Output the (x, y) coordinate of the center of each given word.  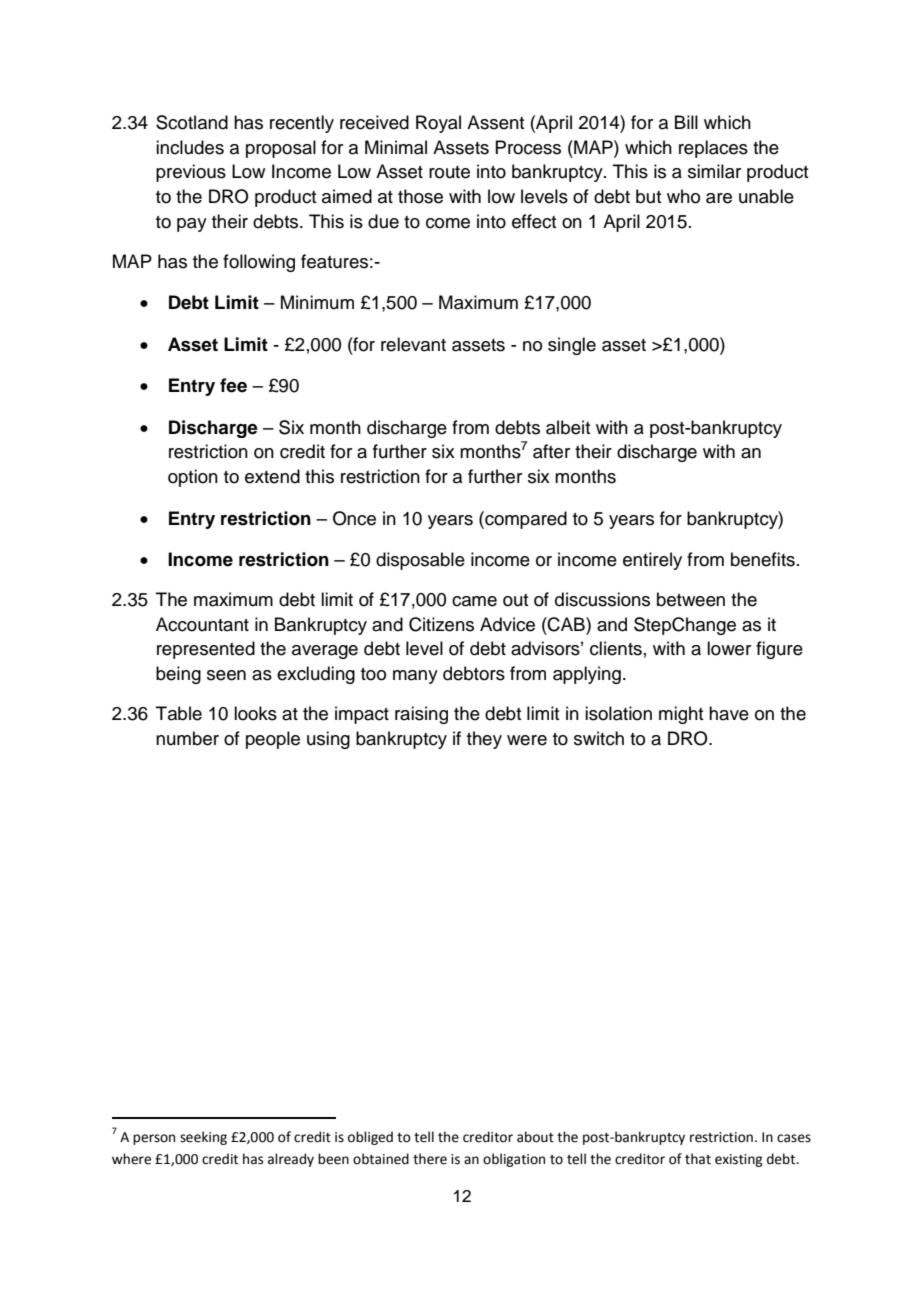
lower (729, 648)
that (698, 1159)
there (430, 1159)
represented (206, 650)
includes (190, 147)
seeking (203, 1138)
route (449, 172)
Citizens (441, 624)
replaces (713, 149)
